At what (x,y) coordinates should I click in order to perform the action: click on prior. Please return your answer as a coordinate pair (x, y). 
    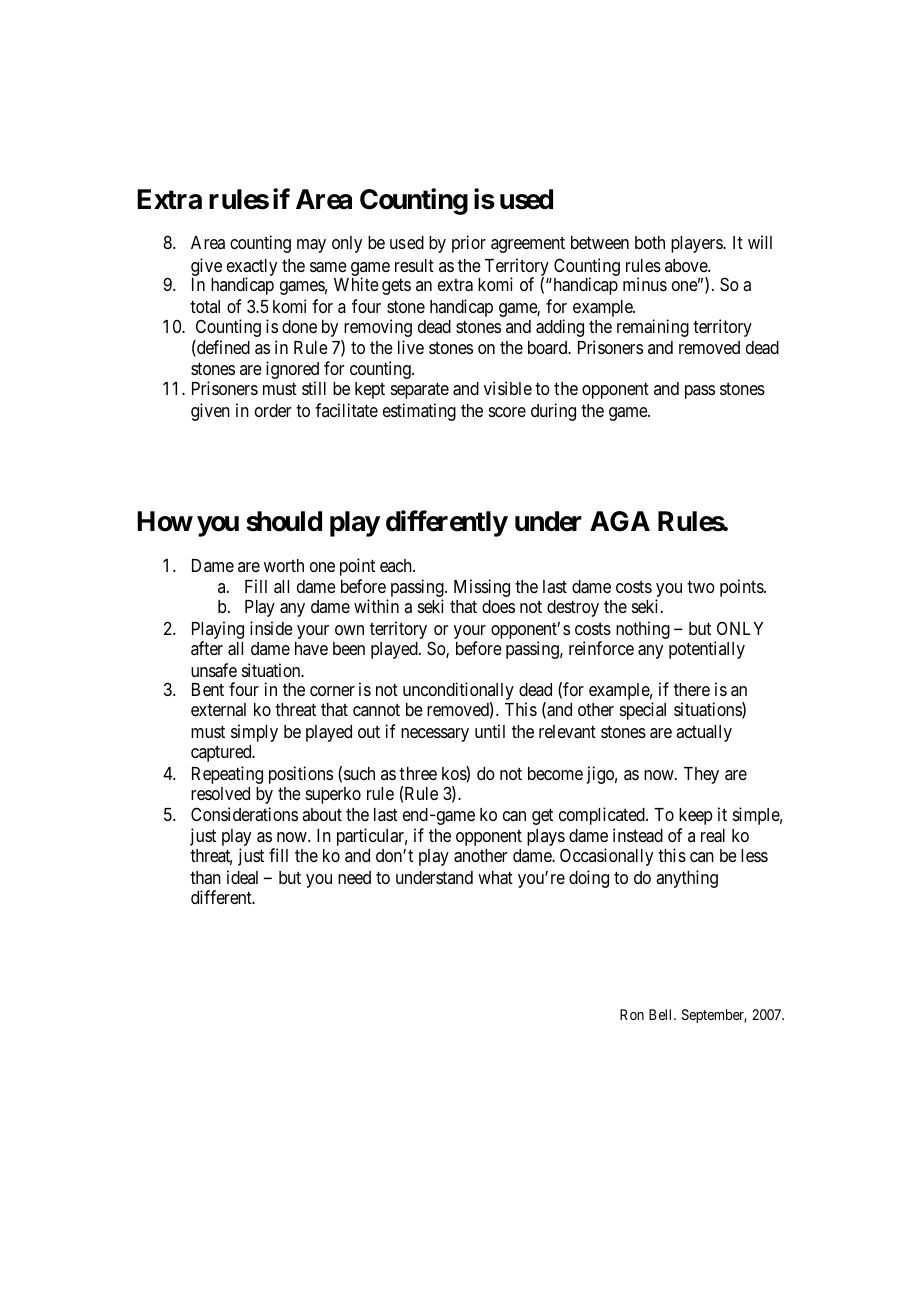
    Looking at the image, I should click on (469, 244).
